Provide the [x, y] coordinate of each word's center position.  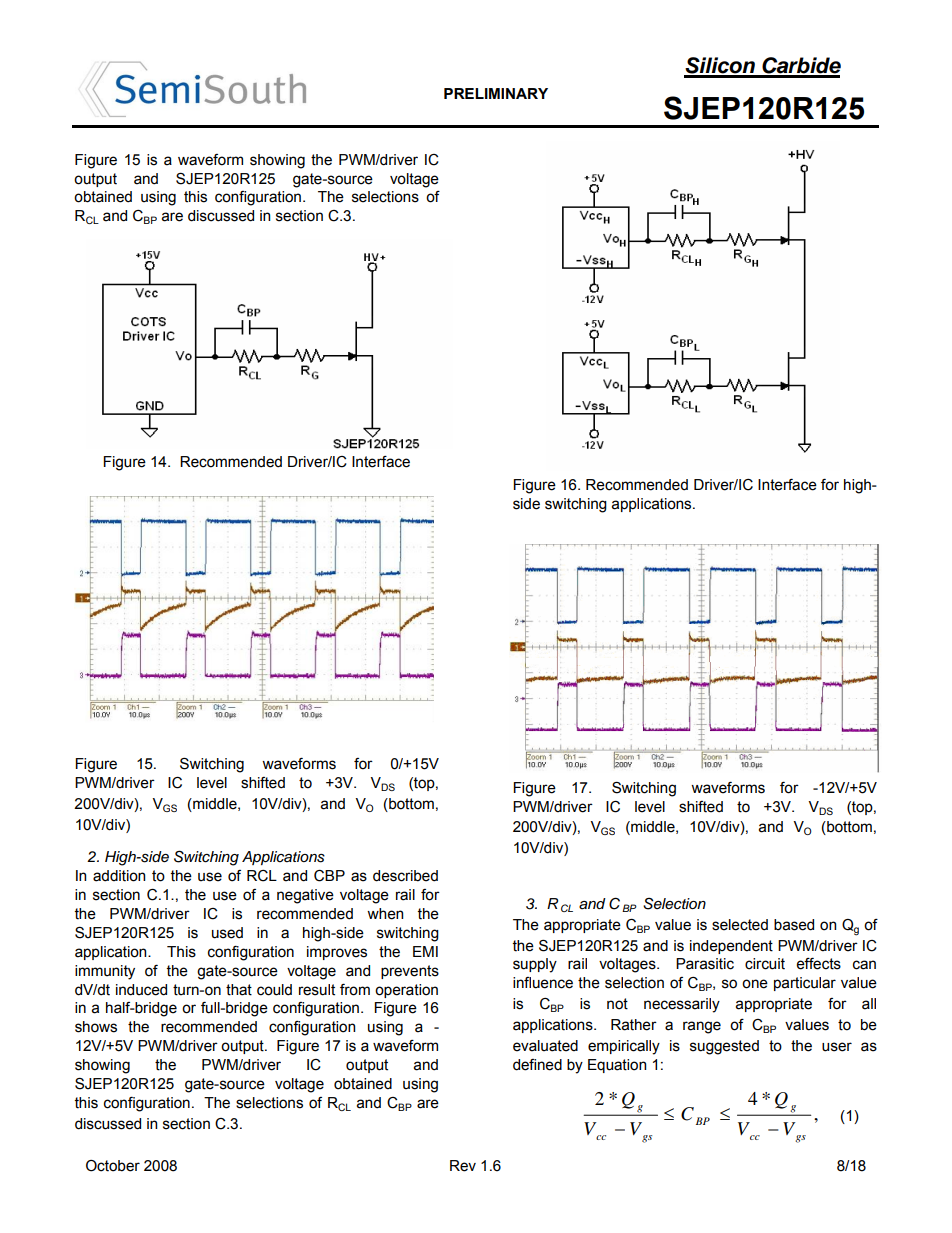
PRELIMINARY [496, 93]
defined [537, 1065]
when [385, 914]
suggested [724, 1047]
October [113, 1166]
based [794, 925]
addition [119, 876]
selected [740, 925]
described [405, 876]
